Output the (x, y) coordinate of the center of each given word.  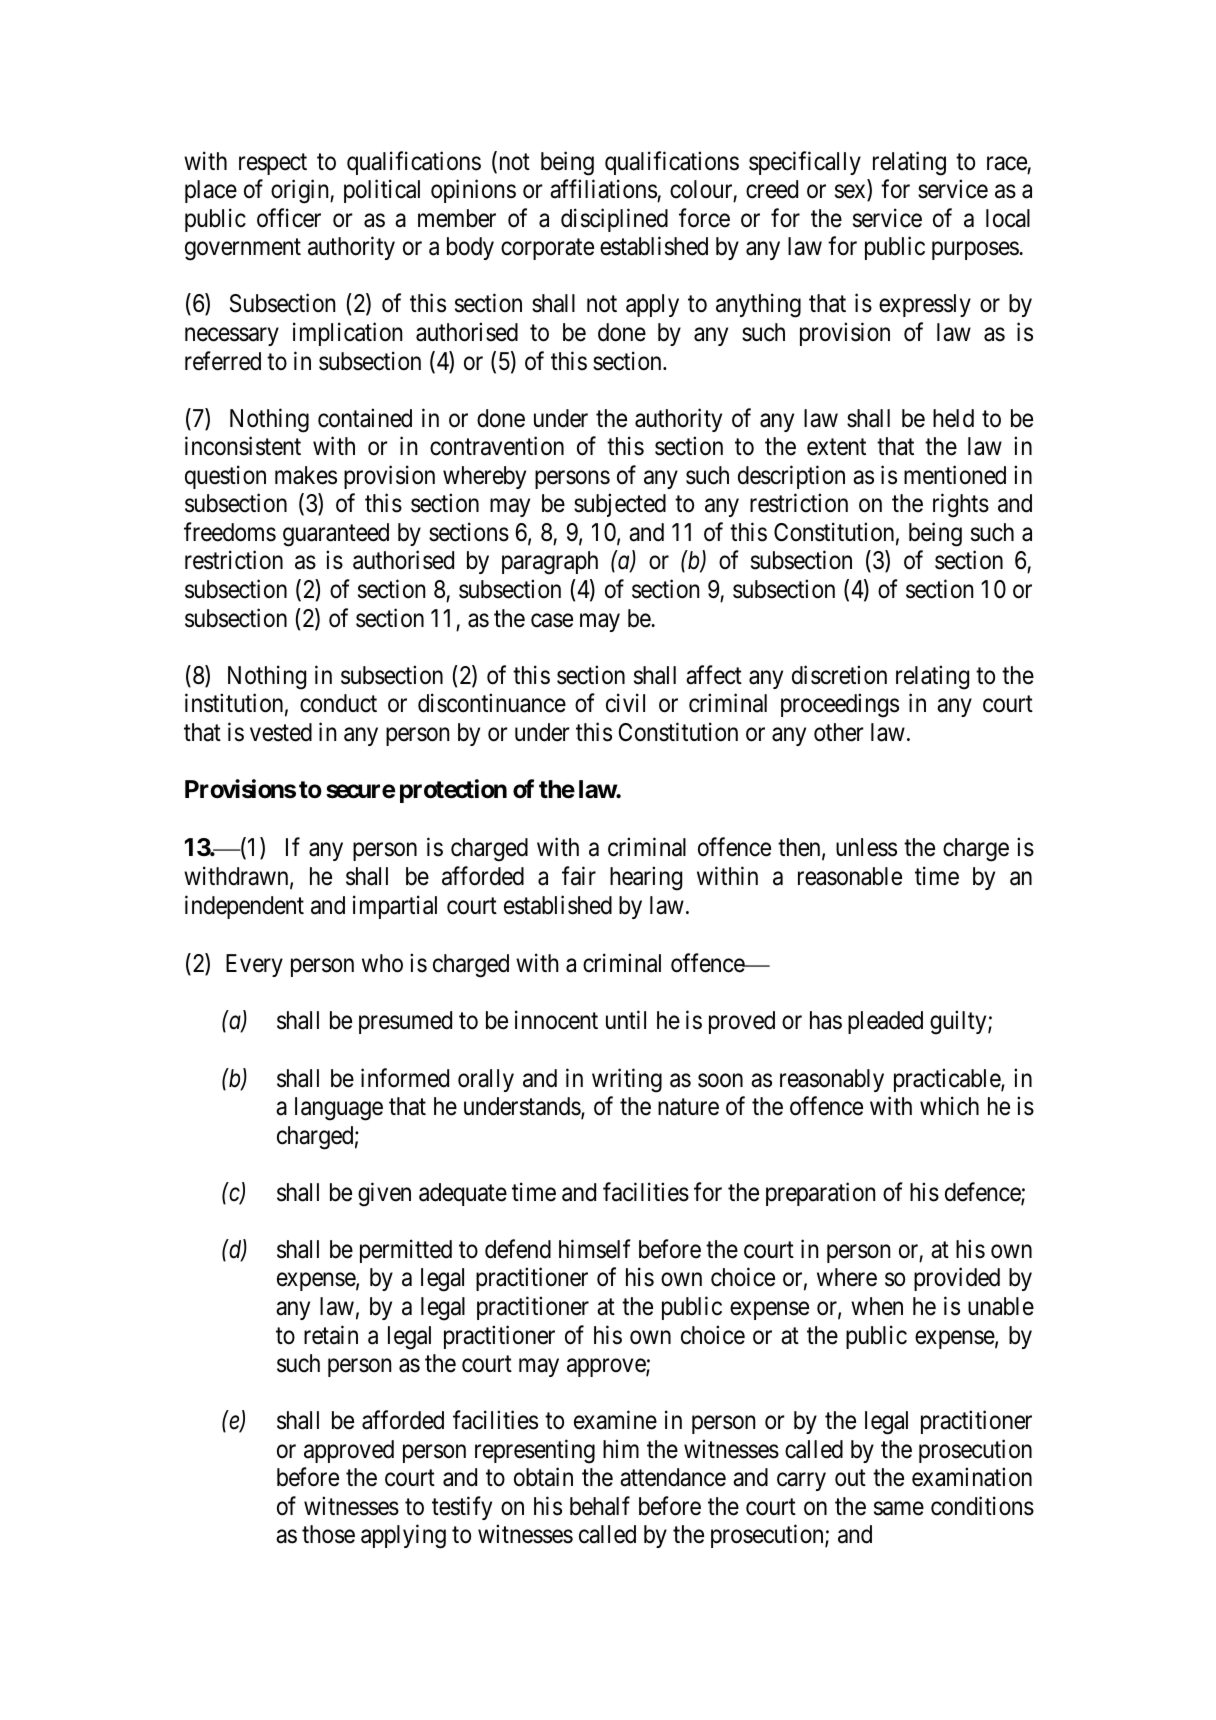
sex (851, 193)
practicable (948, 1080)
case (552, 620)
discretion (839, 675)
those (328, 1534)
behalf (600, 1506)
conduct (338, 703)
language (339, 1109)
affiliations (603, 189)
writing (627, 1080)
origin (301, 191)
